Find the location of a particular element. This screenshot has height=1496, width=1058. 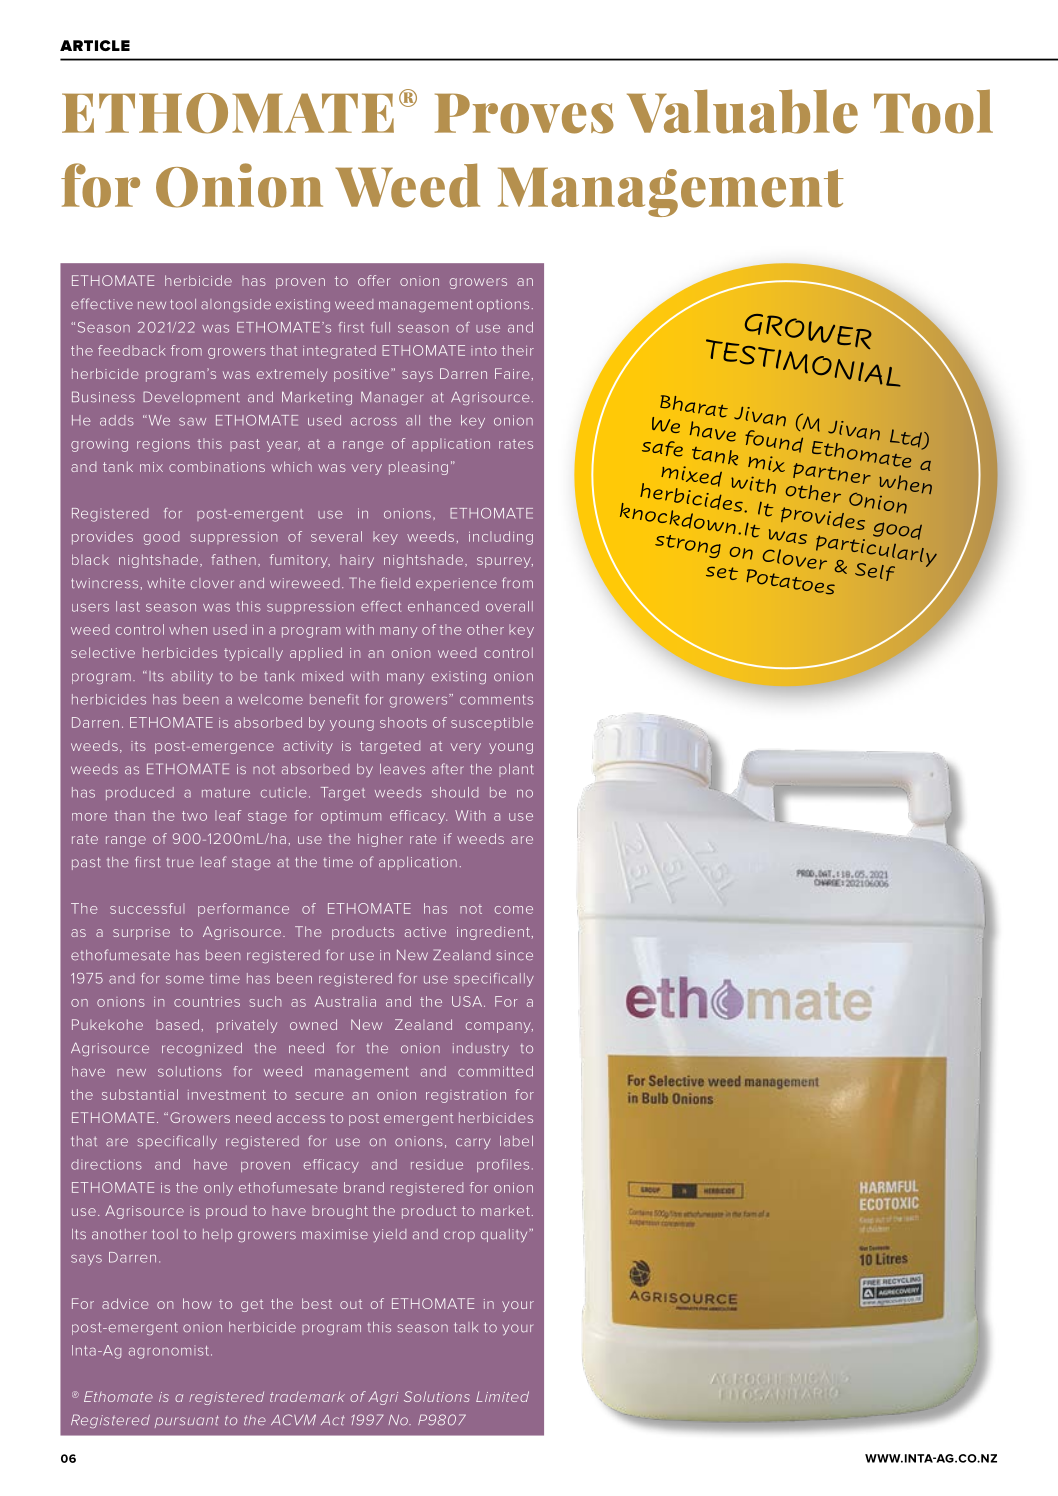

ARTICLE is located at coordinates (95, 45).
